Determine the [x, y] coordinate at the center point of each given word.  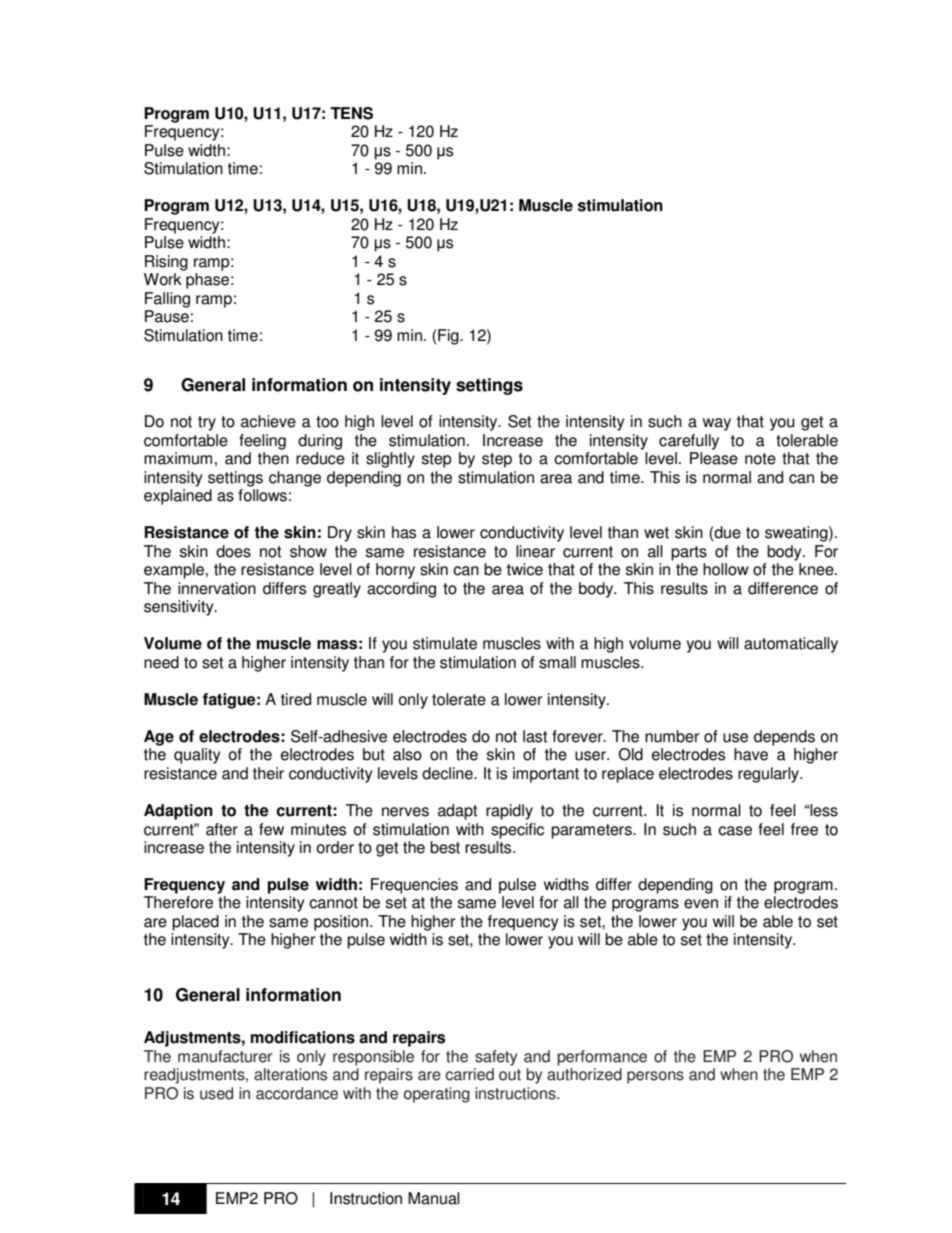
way [717, 424]
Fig [448, 337]
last [535, 736]
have [751, 754]
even [701, 904]
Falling [167, 300]
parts [689, 553]
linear [535, 551]
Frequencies [414, 886]
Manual [434, 1198]
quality [197, 756]
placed [195, 923]
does [233, 551]
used [216, 1093]
